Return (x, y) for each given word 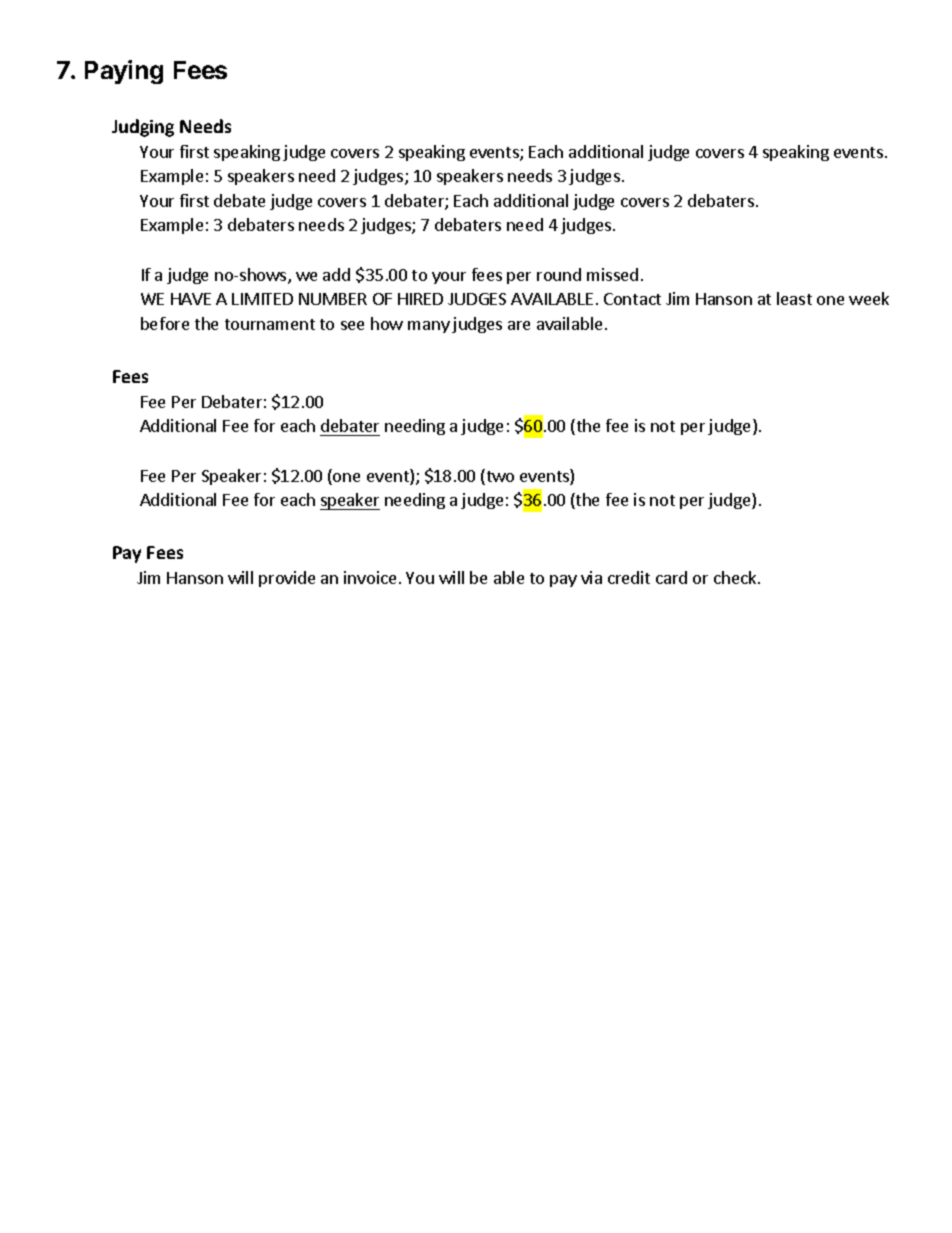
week (869, 298)
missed (612, 274)
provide (287, 579)
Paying (124, 72)
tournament (270, 324)
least (794, 298)
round (559, 274)
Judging (143, 128)
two (499, 477)
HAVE (191, 299)
